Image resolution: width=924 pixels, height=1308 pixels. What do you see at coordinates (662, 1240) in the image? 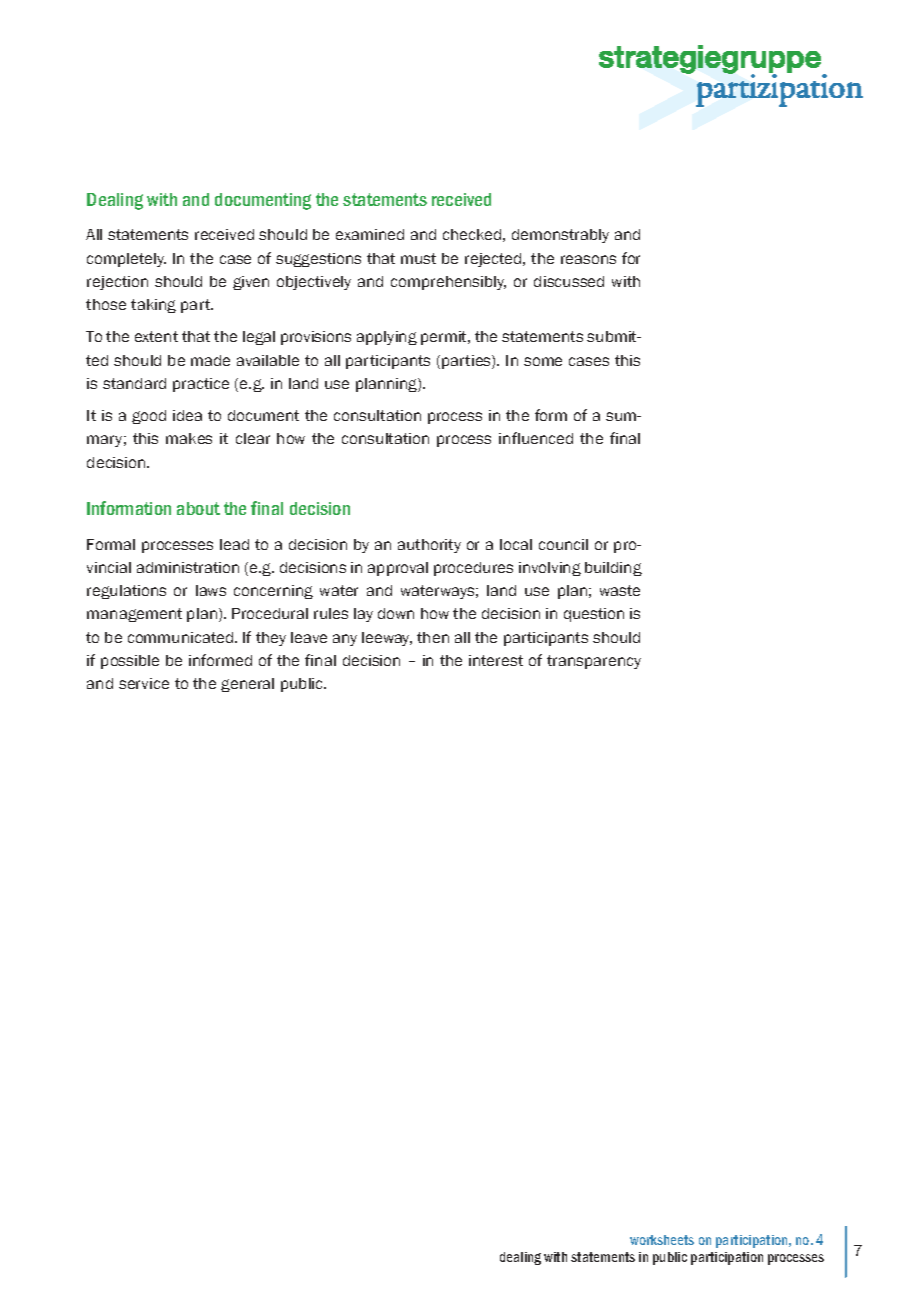
I see `worksheets` at bounding box center [662, 1240].
